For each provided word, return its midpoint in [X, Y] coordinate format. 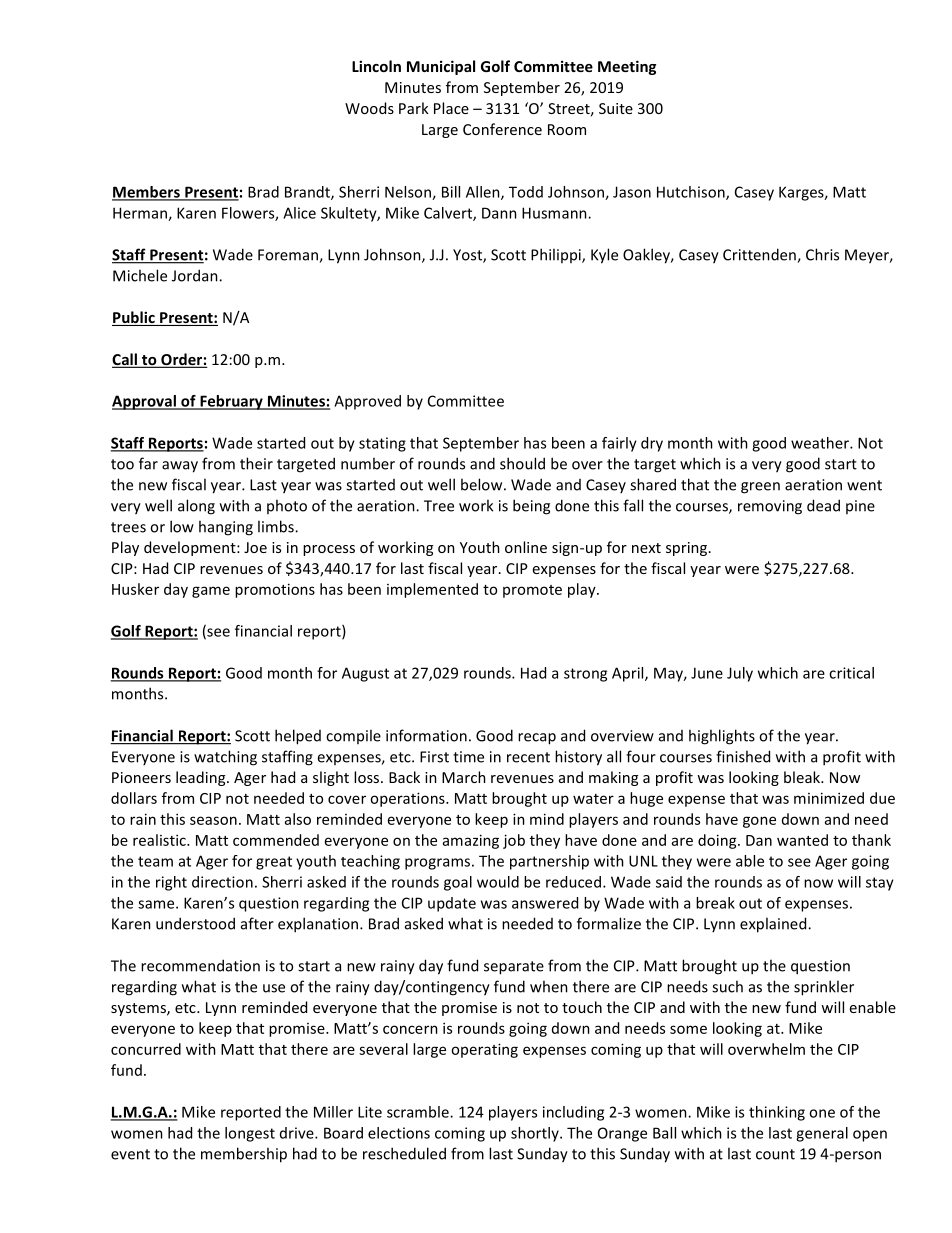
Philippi [557, 255]
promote [532, 591]
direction [222, 882]
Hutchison [692, 193]
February [231, 402]
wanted [802, 840]
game [211, 592]
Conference [502, 129]
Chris [822, 254]
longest [250, 1134]
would [498, 882]
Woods [369, 108]
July [740, 674]
